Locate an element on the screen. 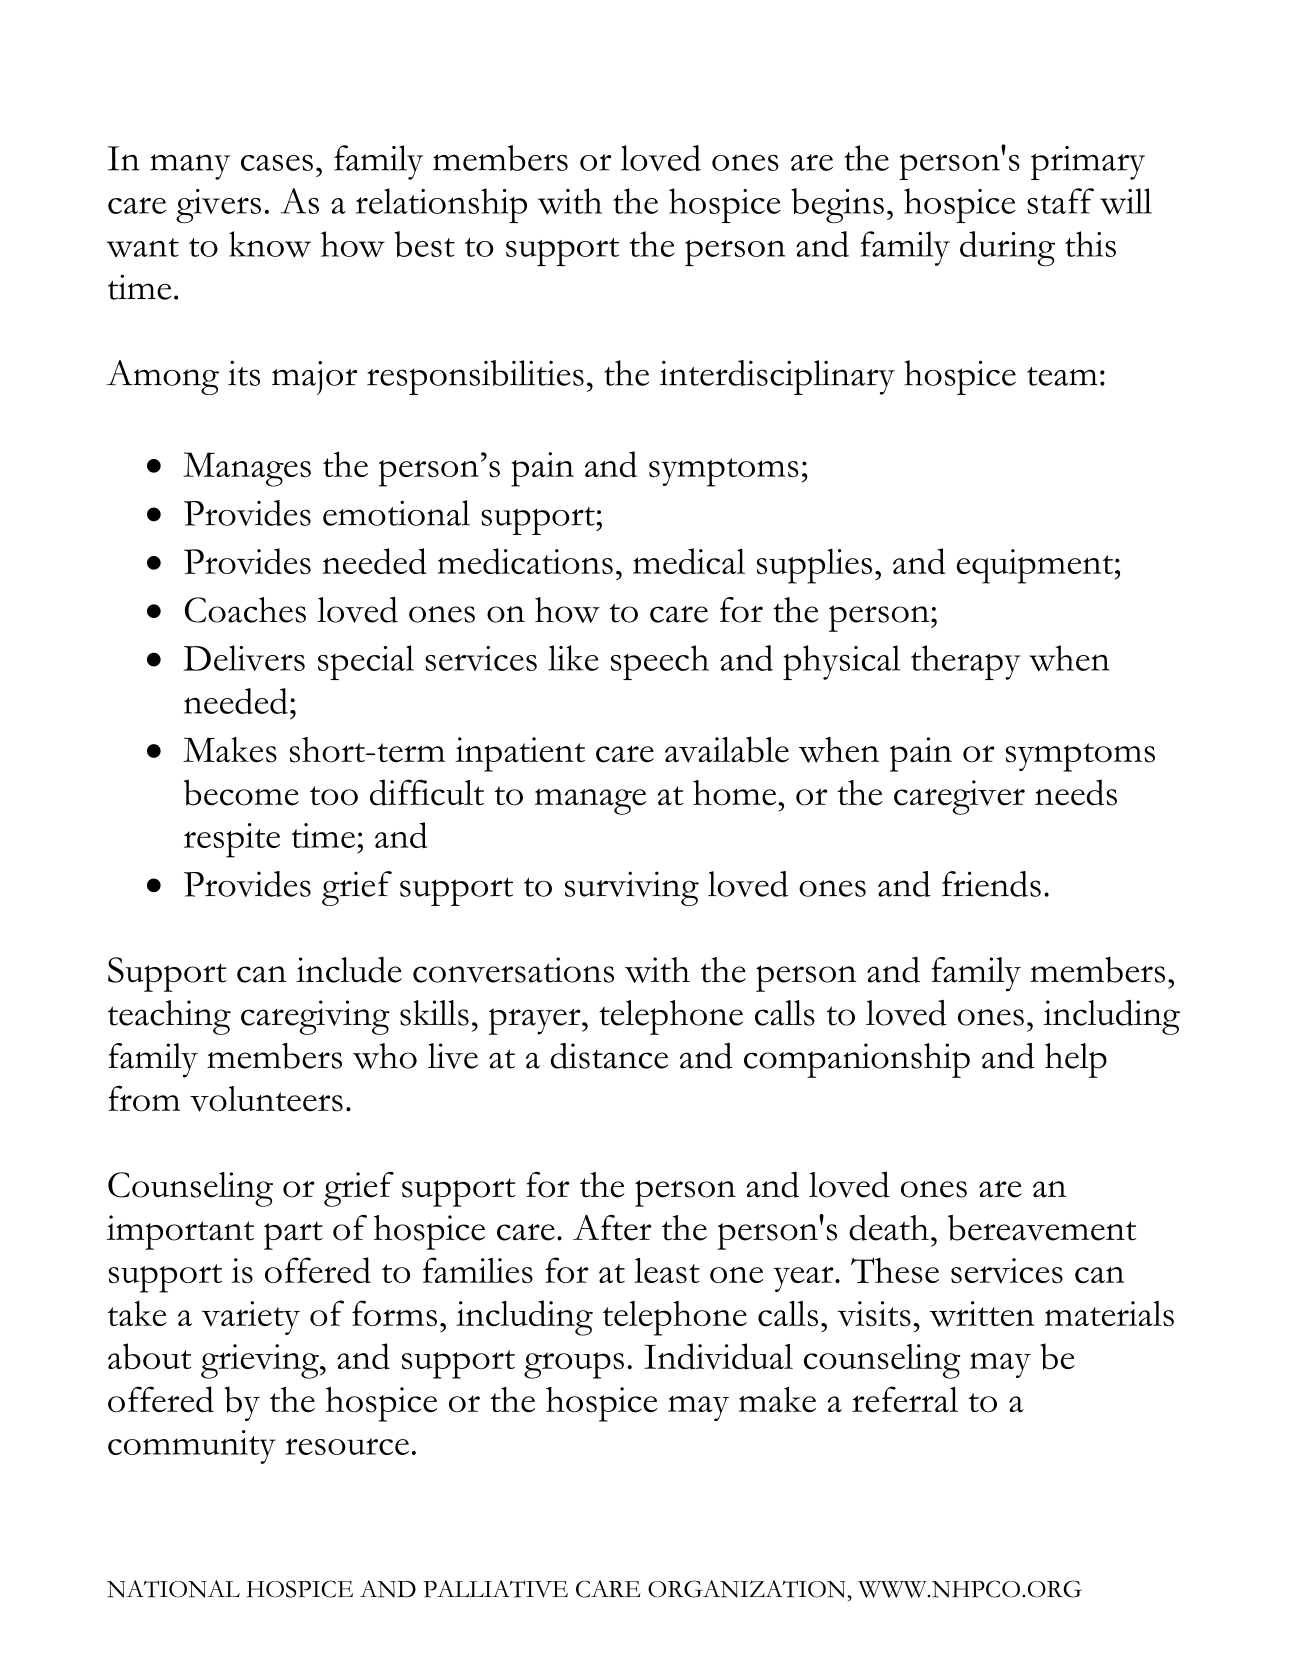 This screenshot has height=1680, width=1298. respite is located at coordinates (232, 840).
